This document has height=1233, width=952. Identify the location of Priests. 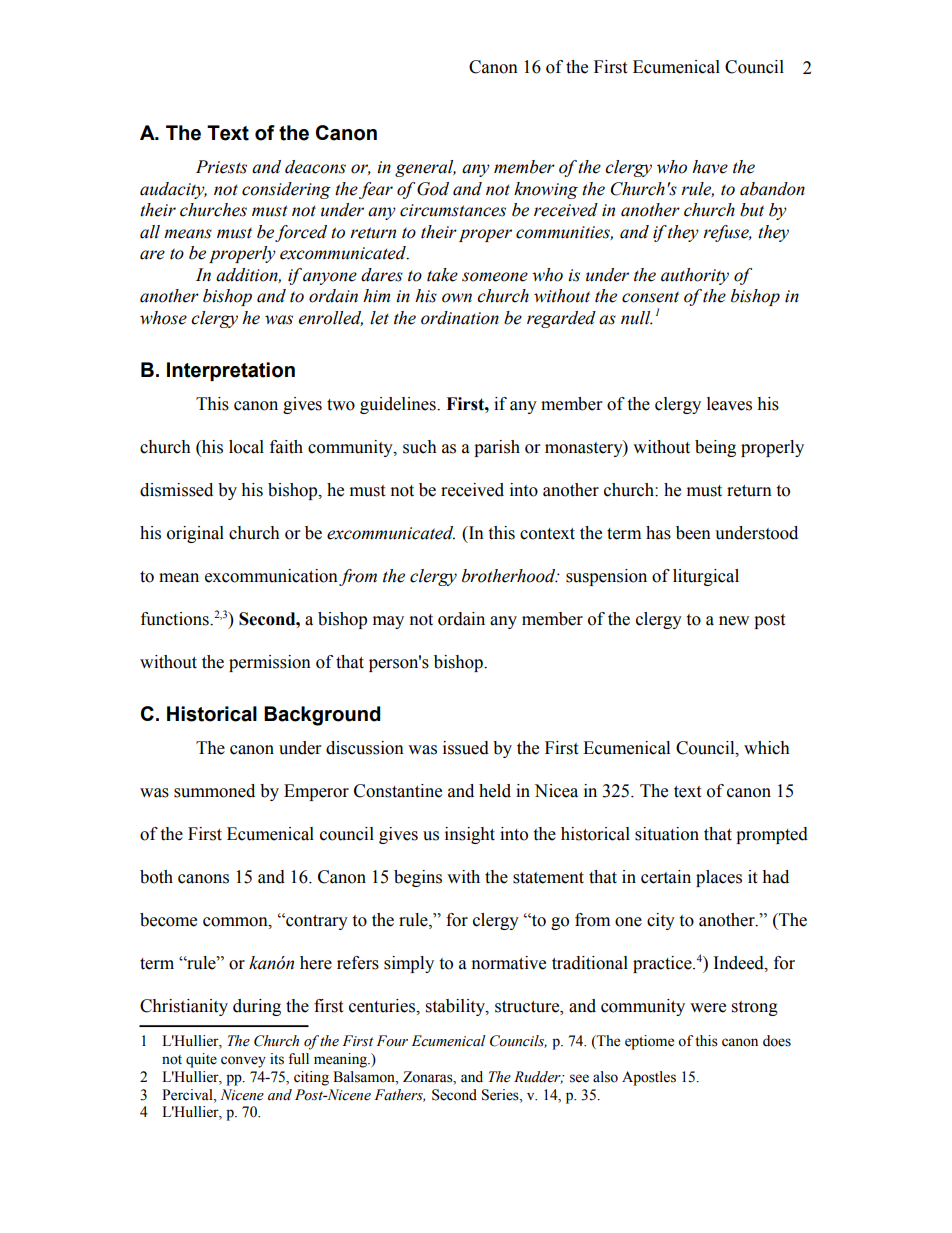
(221, 167).
